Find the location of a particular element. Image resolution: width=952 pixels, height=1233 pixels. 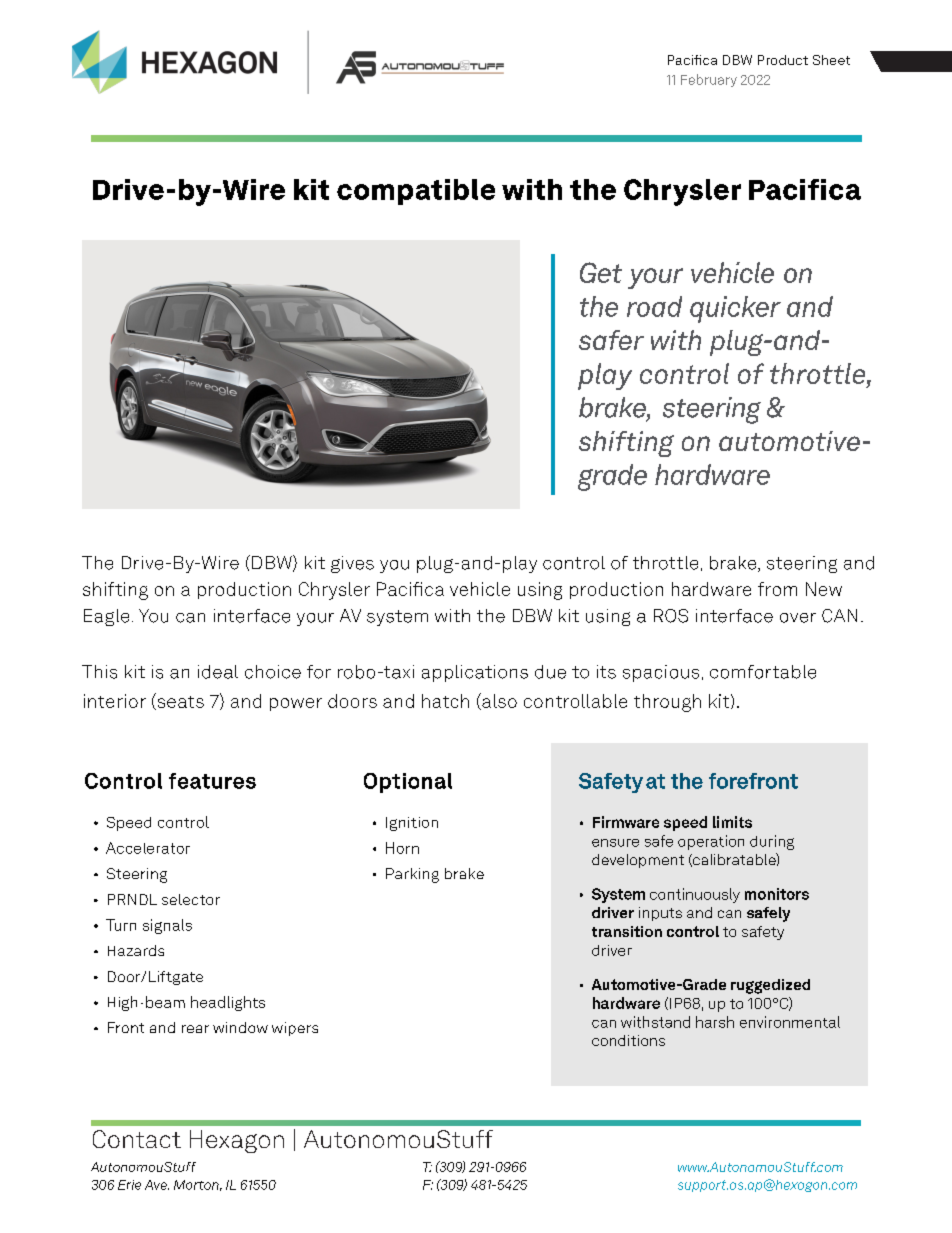

conditions is located at coordinates (628, 1040).
